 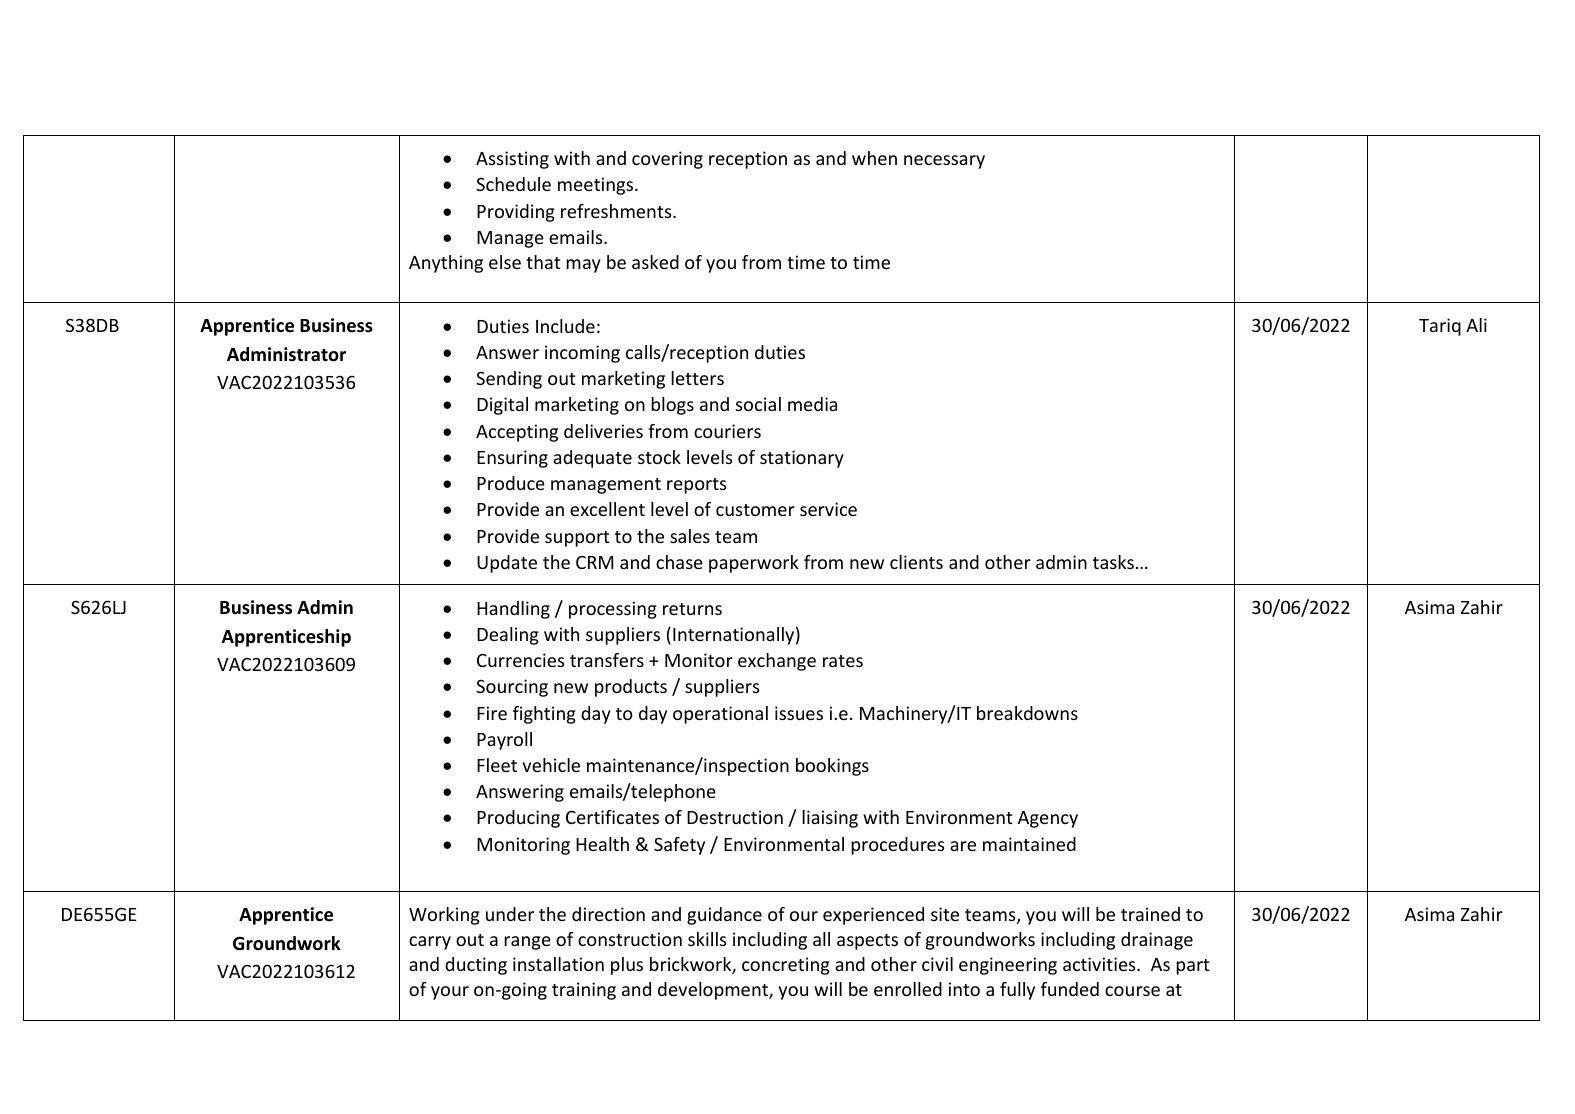 I want to click on installation, so click(x=558, y=964).
